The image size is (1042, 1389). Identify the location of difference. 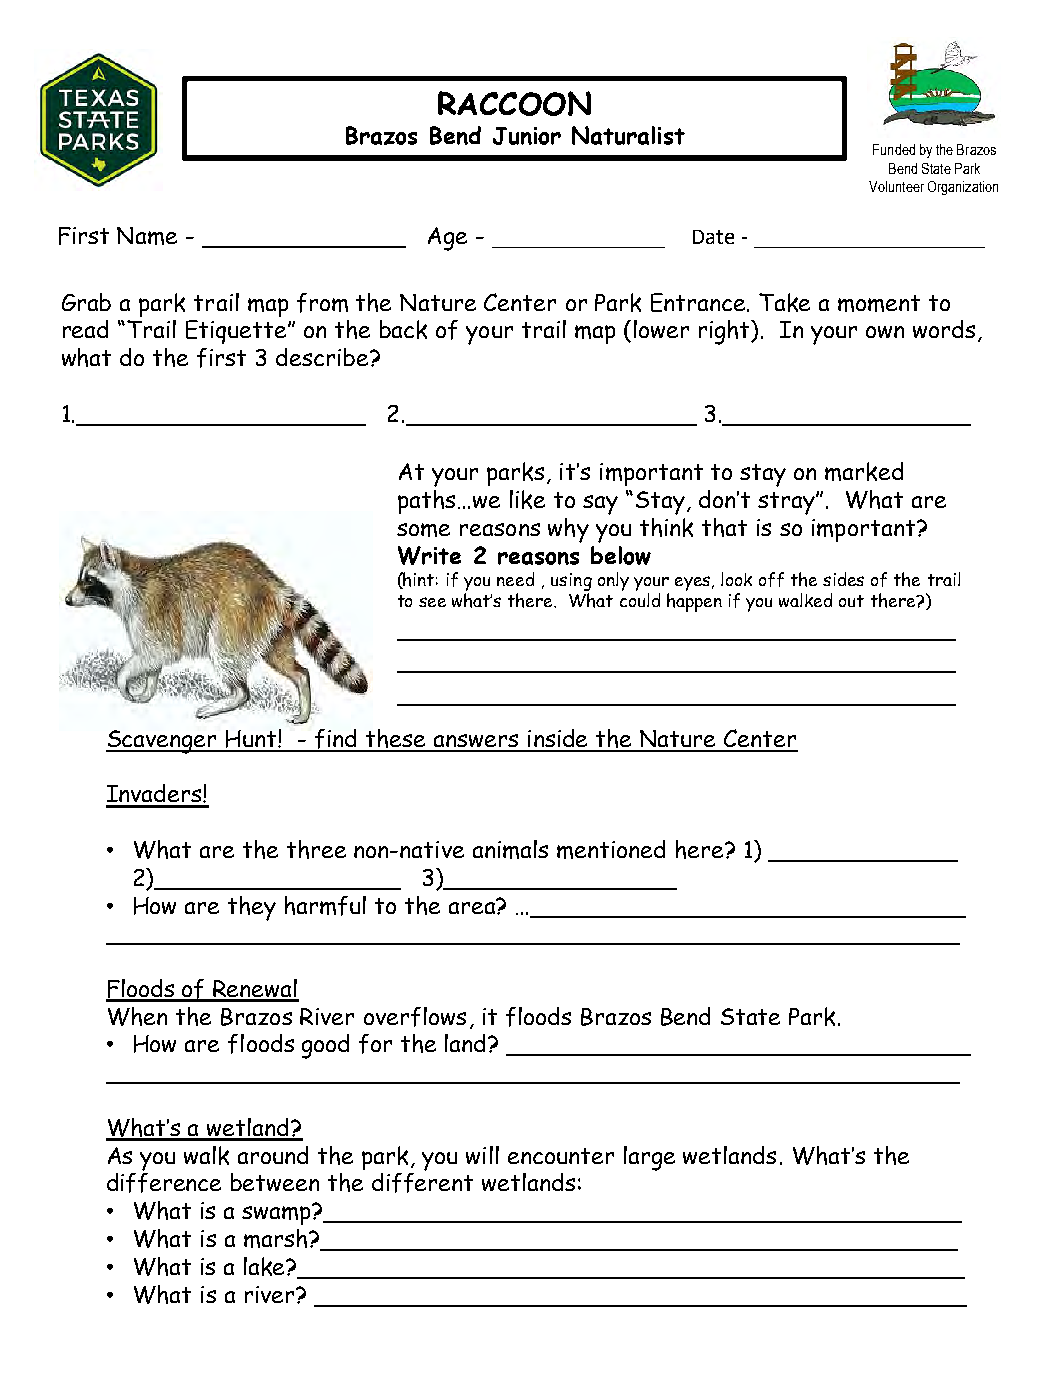
(164, 1183).
